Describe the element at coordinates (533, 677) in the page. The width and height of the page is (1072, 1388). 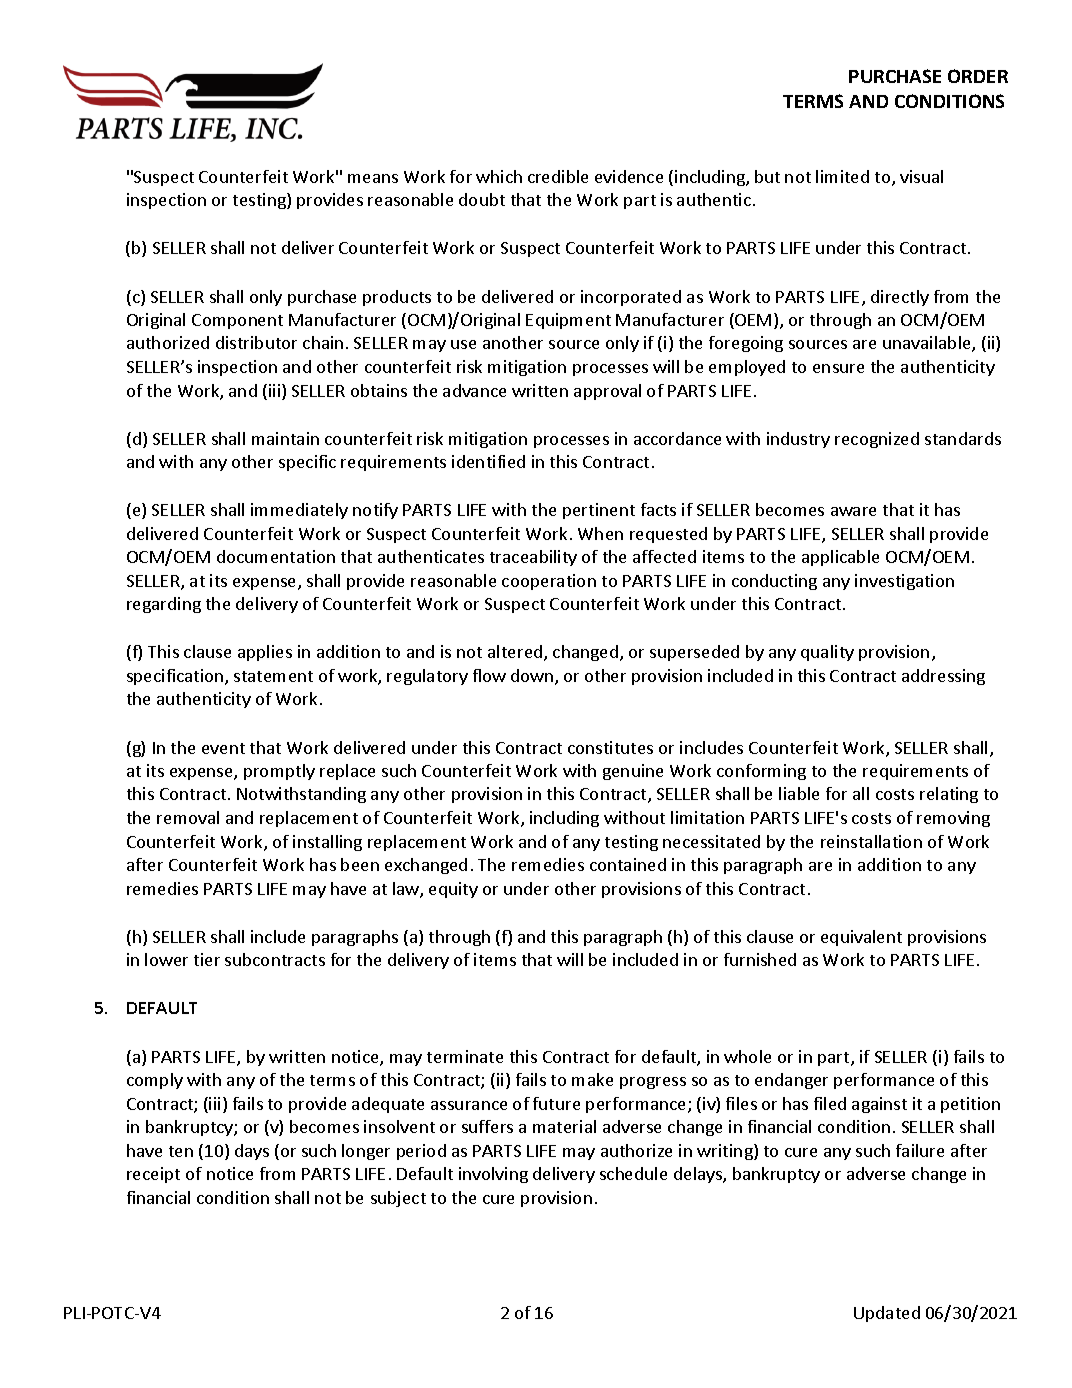
I see `down` at that location.
